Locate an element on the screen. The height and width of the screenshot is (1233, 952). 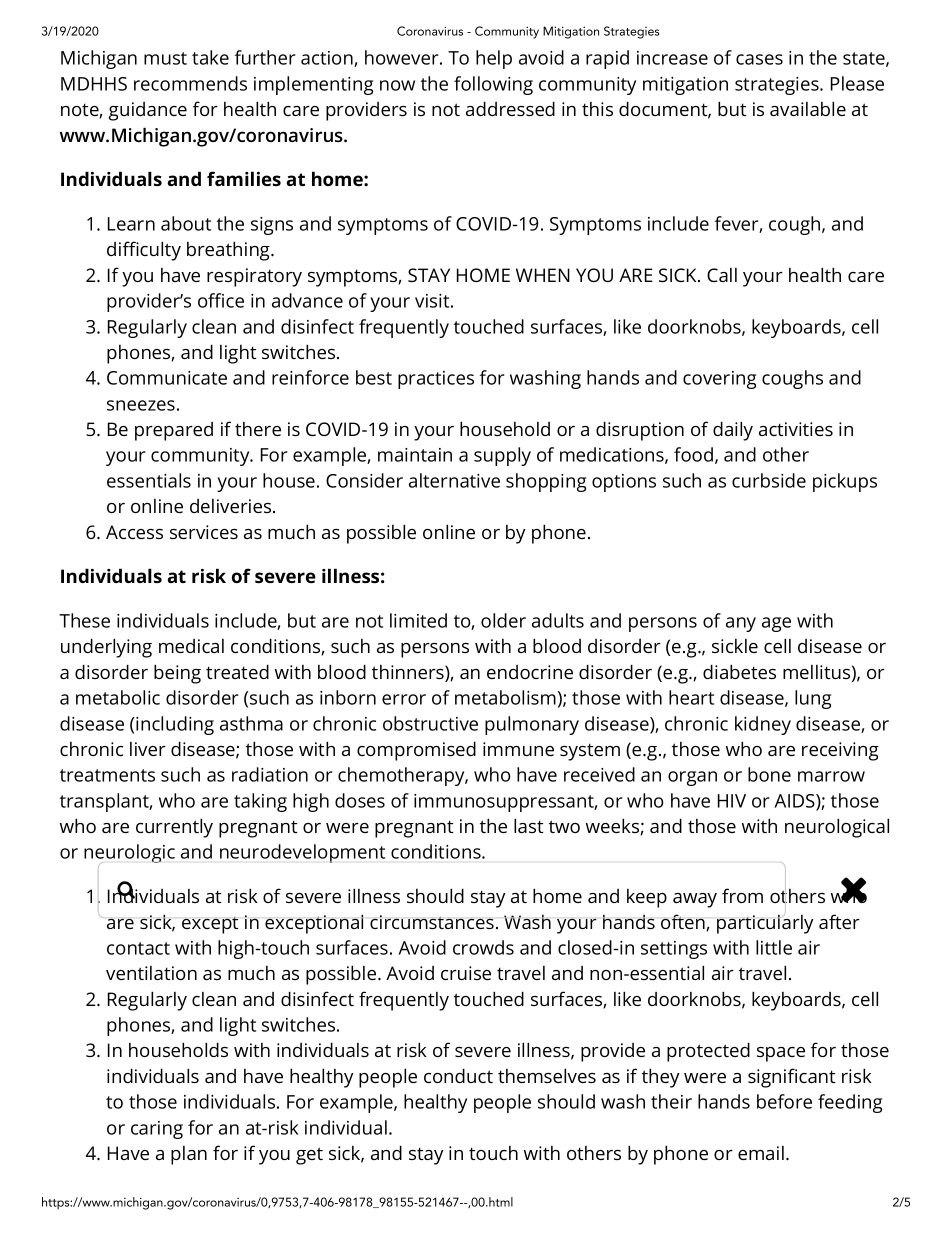
immune is located at coordinates (518, 749).
